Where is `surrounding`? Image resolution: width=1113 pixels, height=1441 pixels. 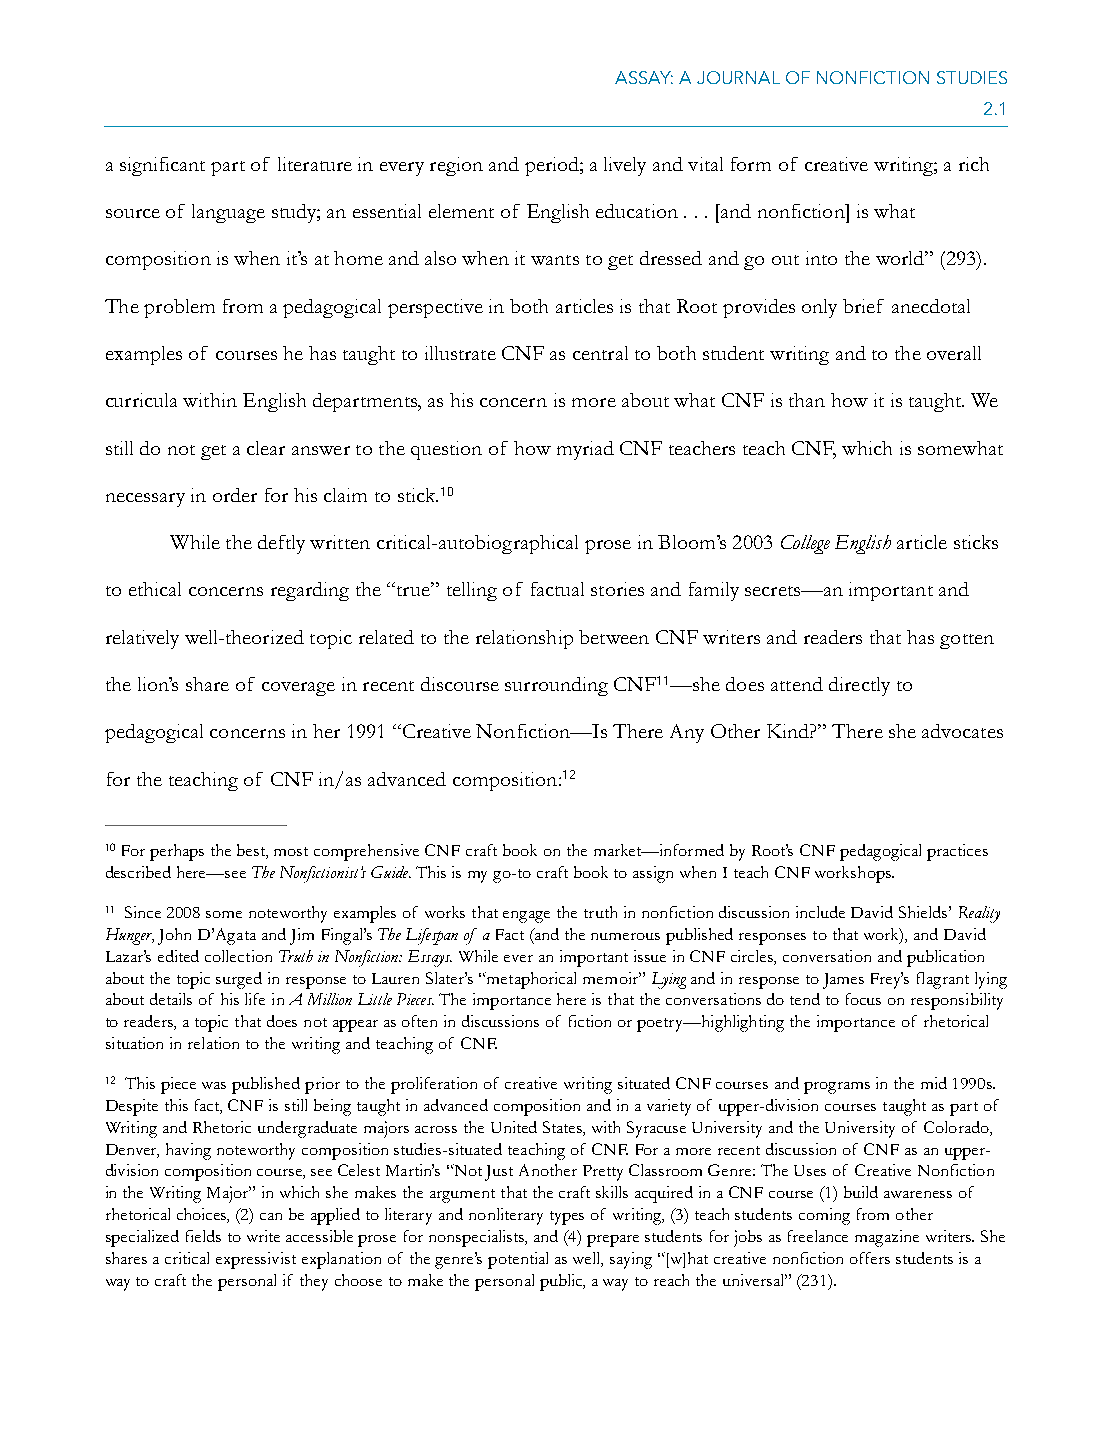
surrounding is located at coordinates (556, 686).
